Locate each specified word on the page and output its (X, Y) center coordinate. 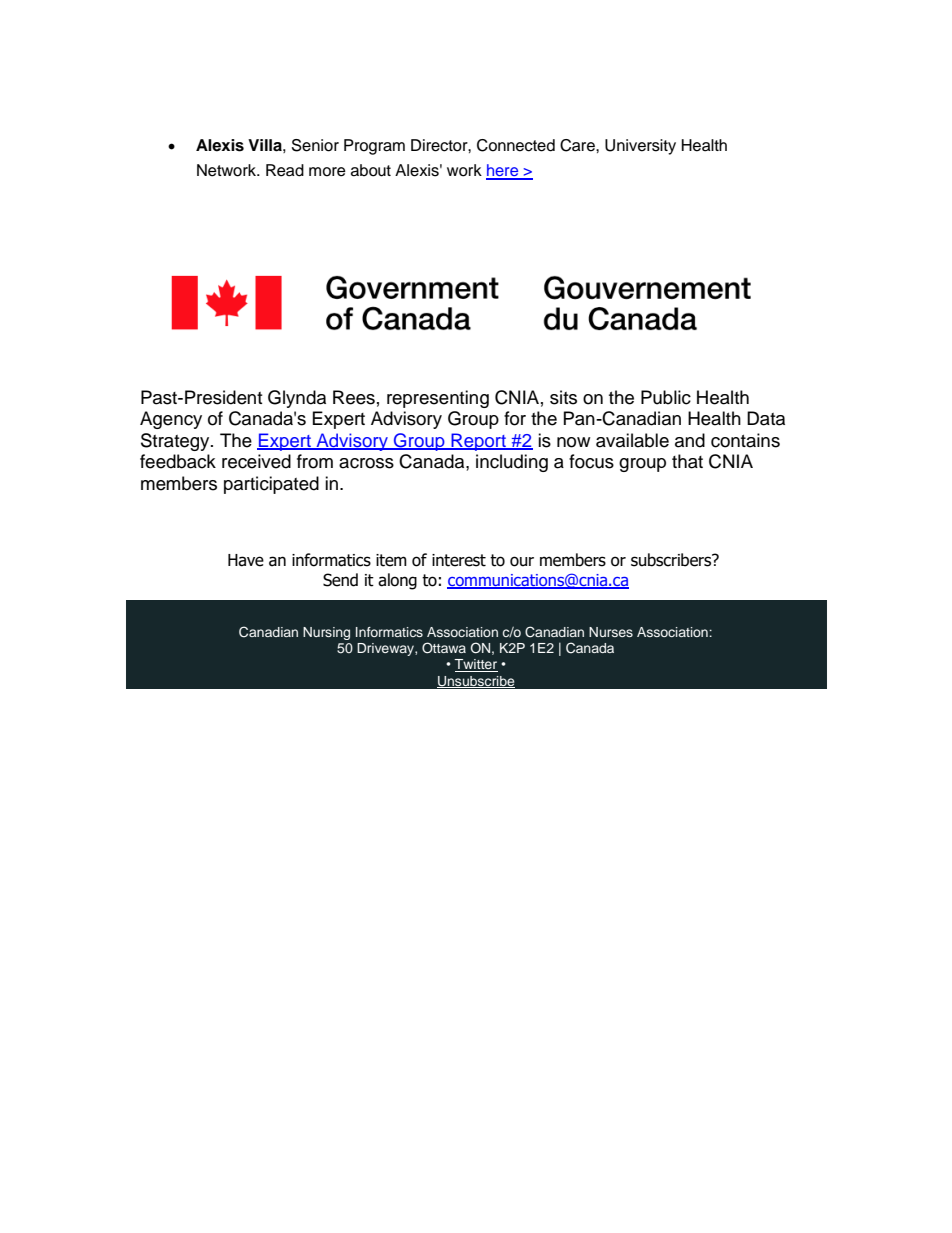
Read (285, 170)
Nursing (326, 633)
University (640, 147)
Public (666, 397)
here (503, 171)
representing (438, 399)
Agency (171, 420)
